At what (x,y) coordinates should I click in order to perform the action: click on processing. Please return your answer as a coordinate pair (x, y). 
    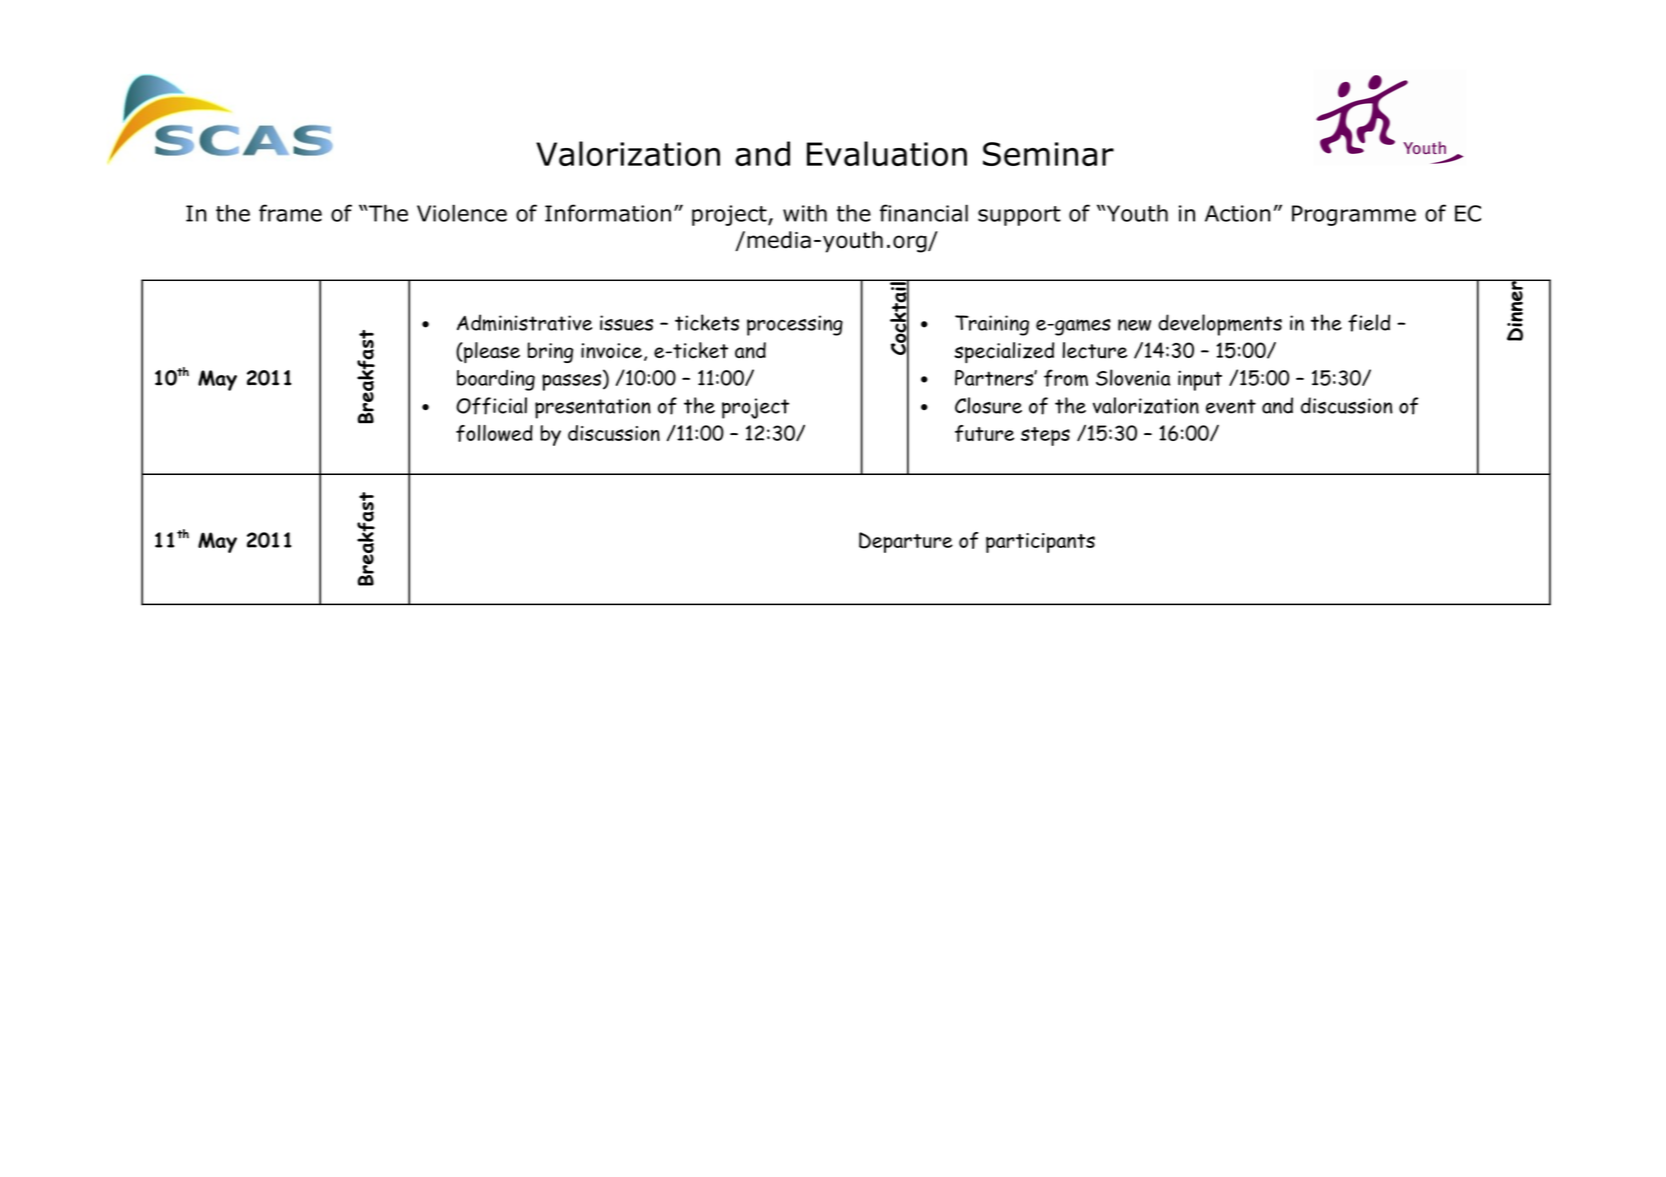
    Looking at the image, I should click on (795, 325).
